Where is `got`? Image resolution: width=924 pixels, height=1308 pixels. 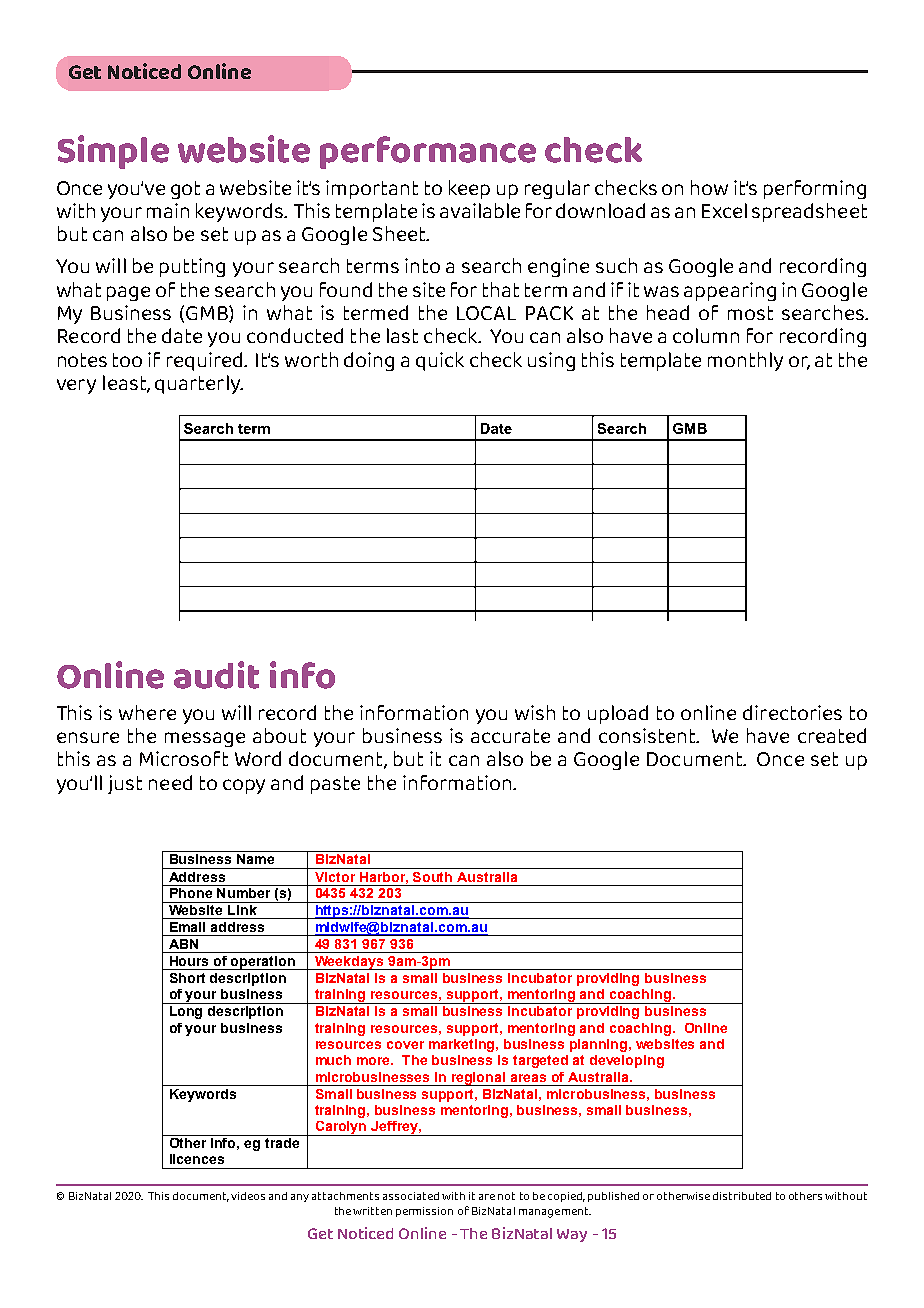 got is located at coordinates (185, 190).
